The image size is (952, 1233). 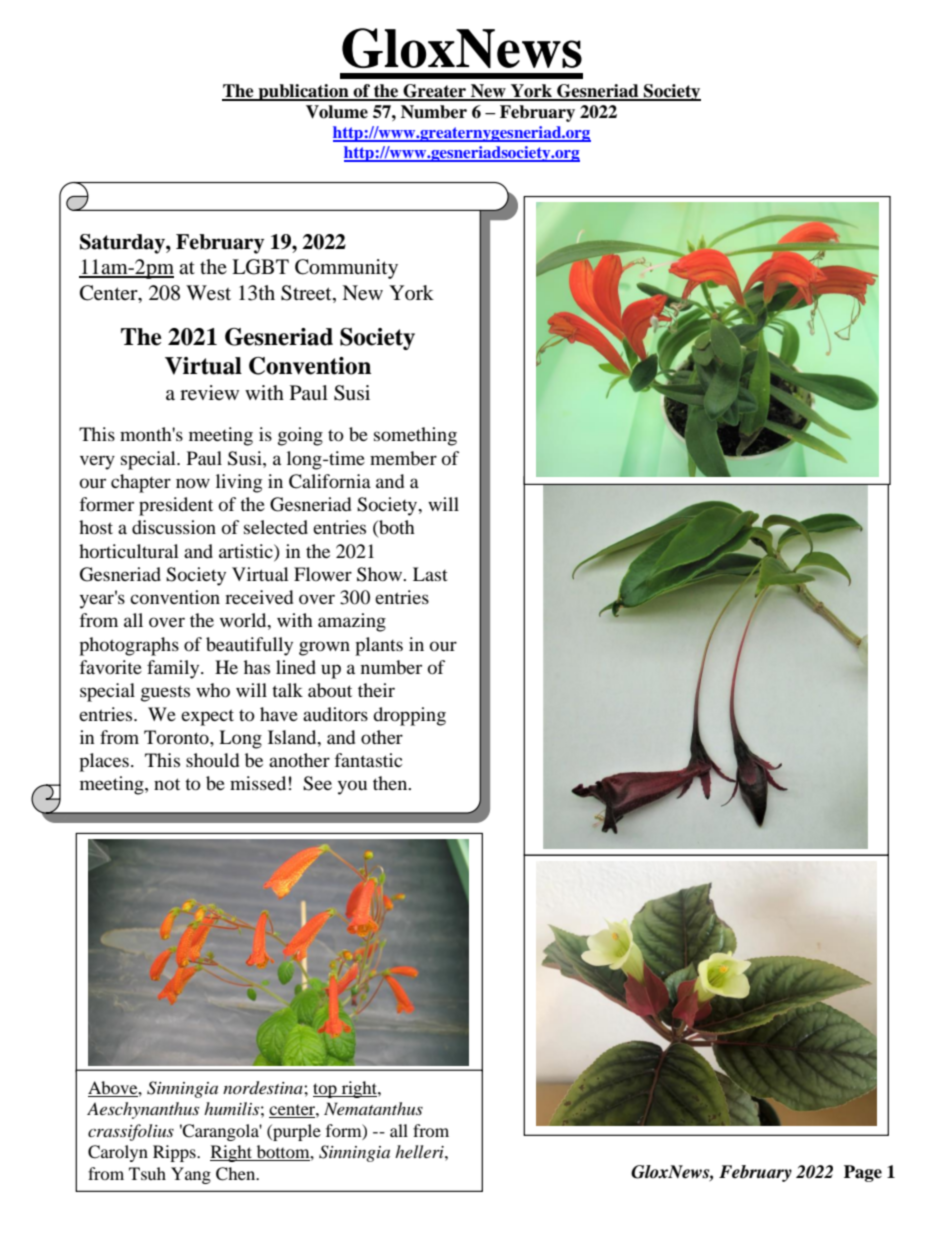 I want to click on top, so click(x=326, y=1090).
